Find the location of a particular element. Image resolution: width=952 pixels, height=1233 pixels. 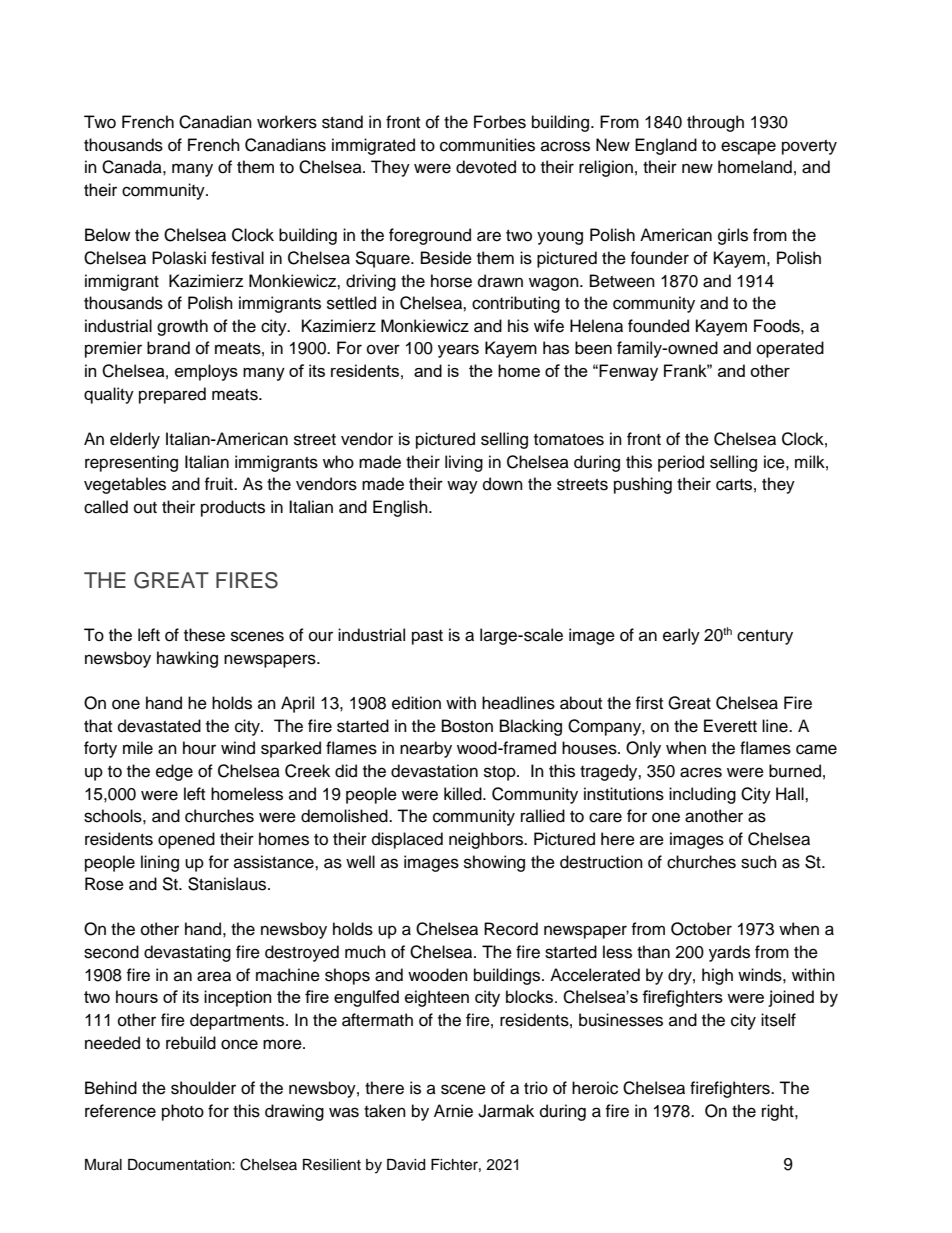

century is located at coordinates (765, 637).
